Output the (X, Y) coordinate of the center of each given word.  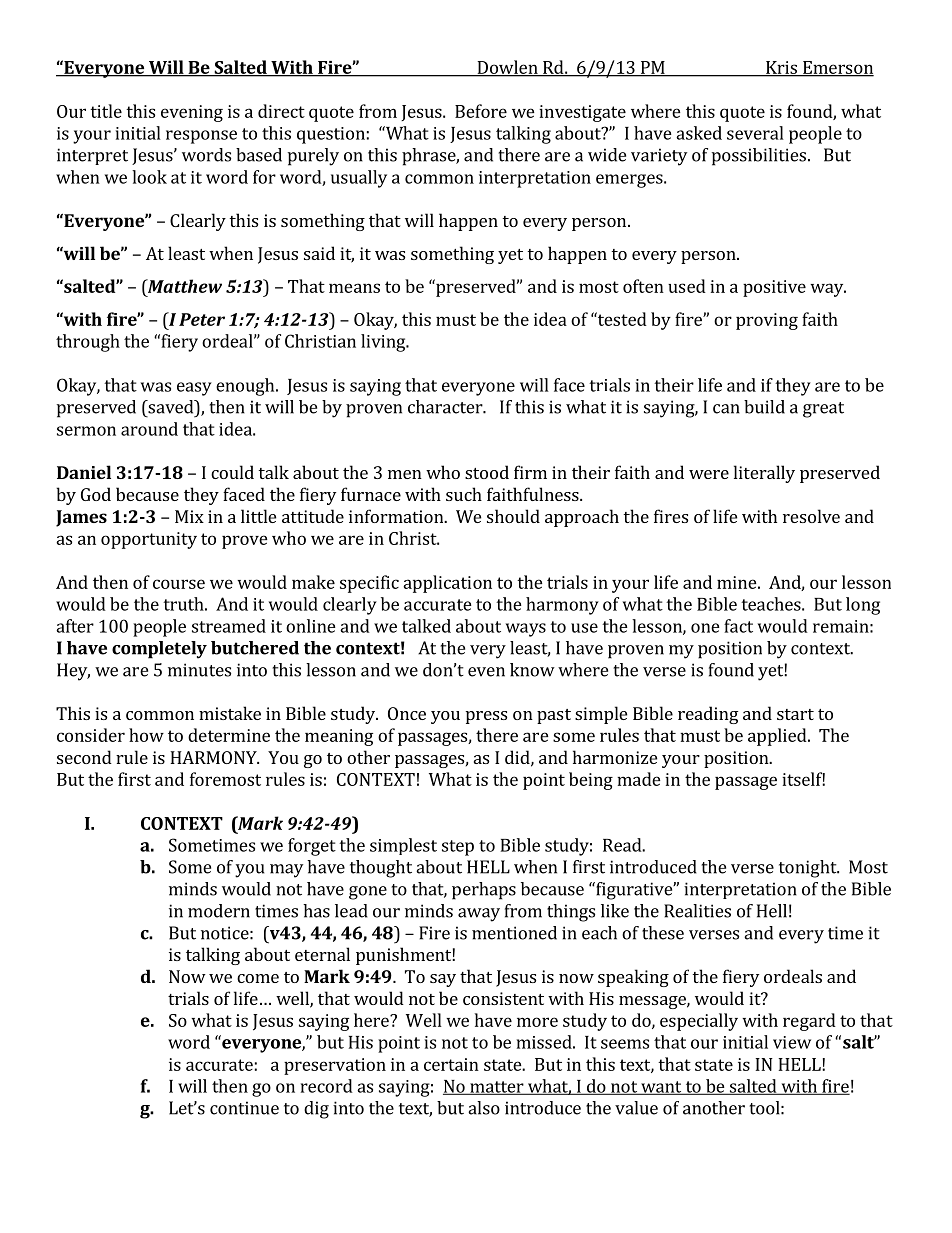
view (792, 1042)
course (179, 584)
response (201, 137)
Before (481, 111)
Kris (781, 68)
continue (244, 1108)
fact (738, 626)
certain (451, 1064)
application (447, 584)
